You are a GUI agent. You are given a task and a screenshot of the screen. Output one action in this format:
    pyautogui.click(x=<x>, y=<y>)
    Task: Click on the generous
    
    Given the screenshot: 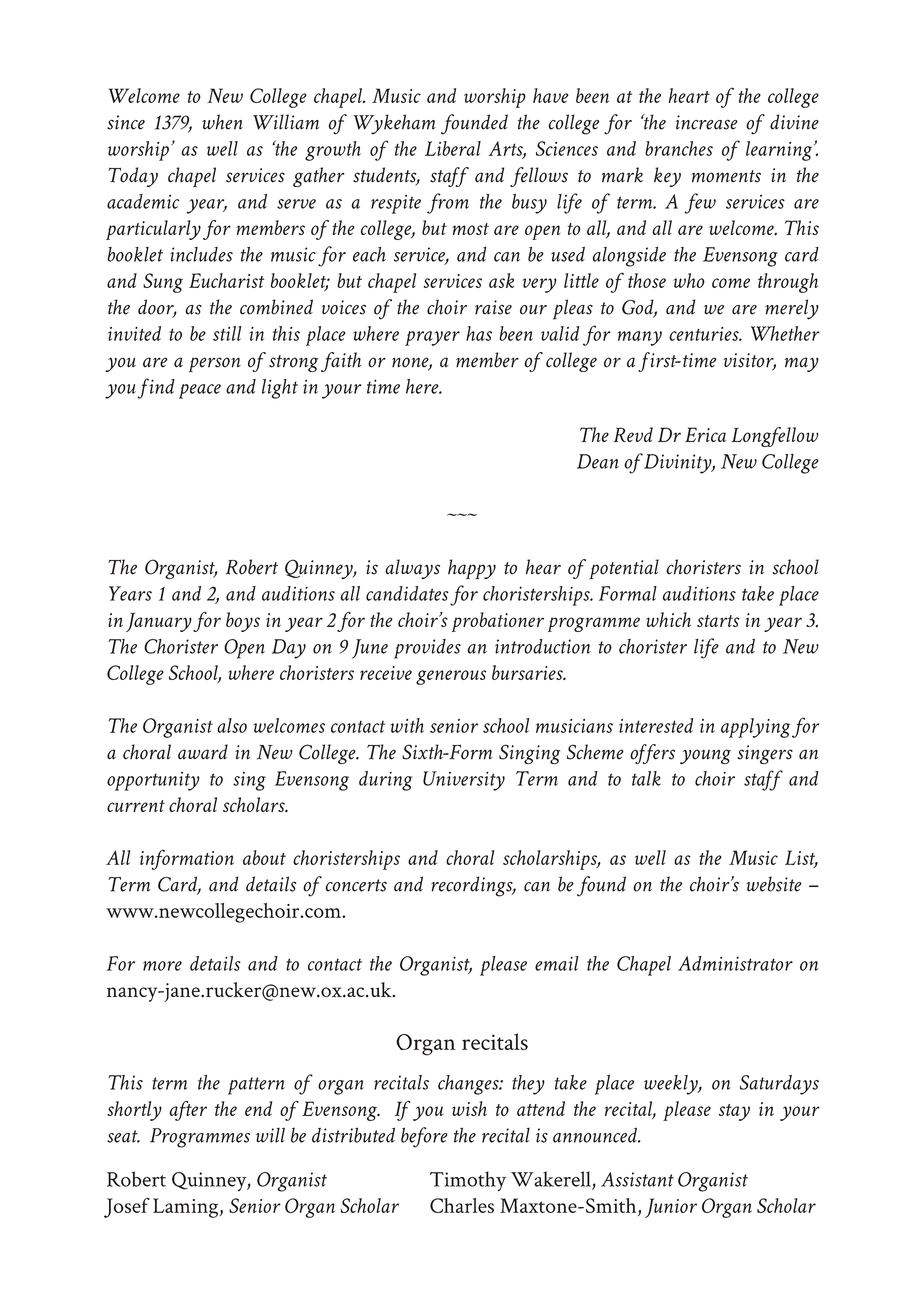 What is the action you would take?
    pyautogui.click(x=451, y=677)
